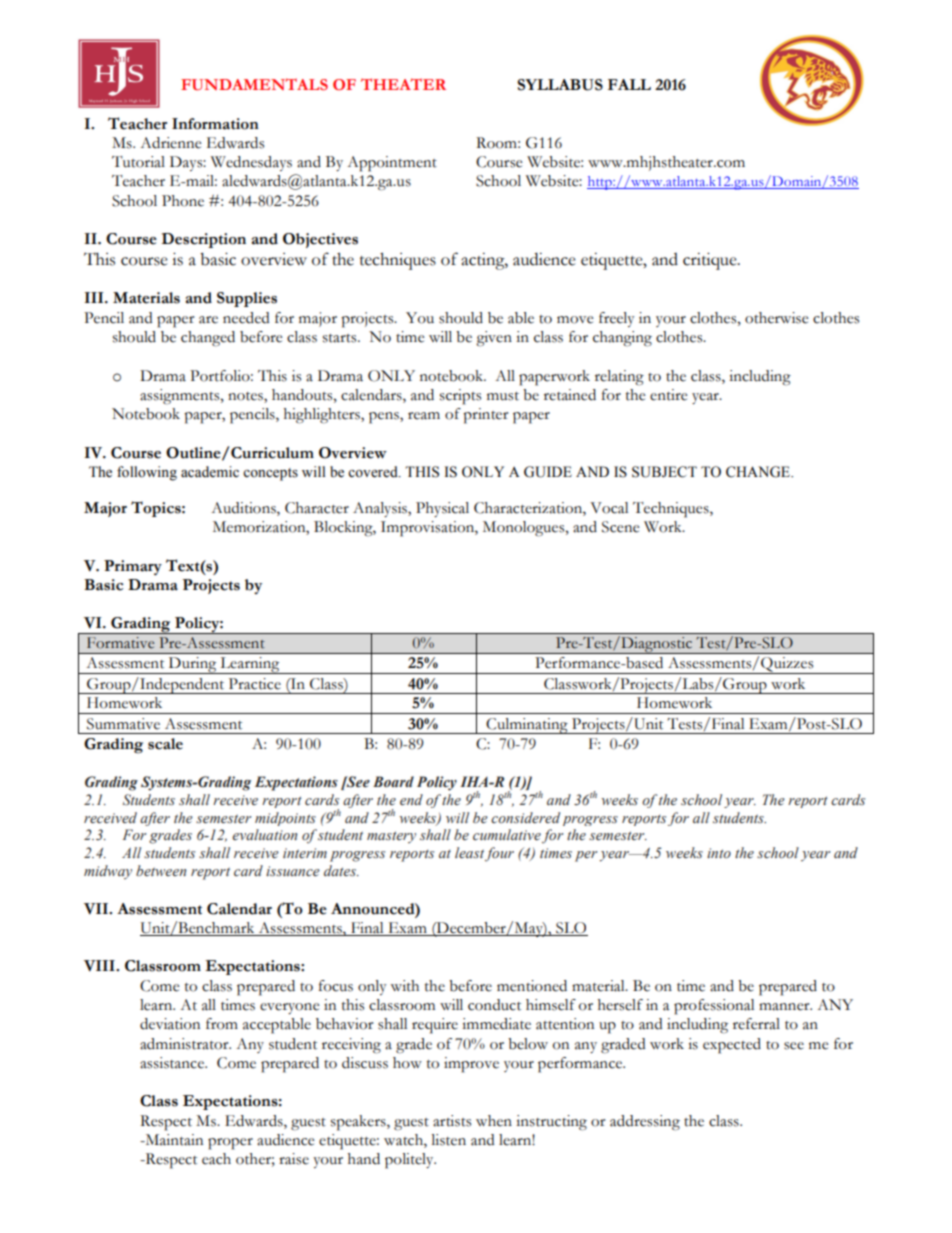  What do you see at coordinates (629, 84) in the screenshot?
I see `FALL` at bounding box center [629, 84].
